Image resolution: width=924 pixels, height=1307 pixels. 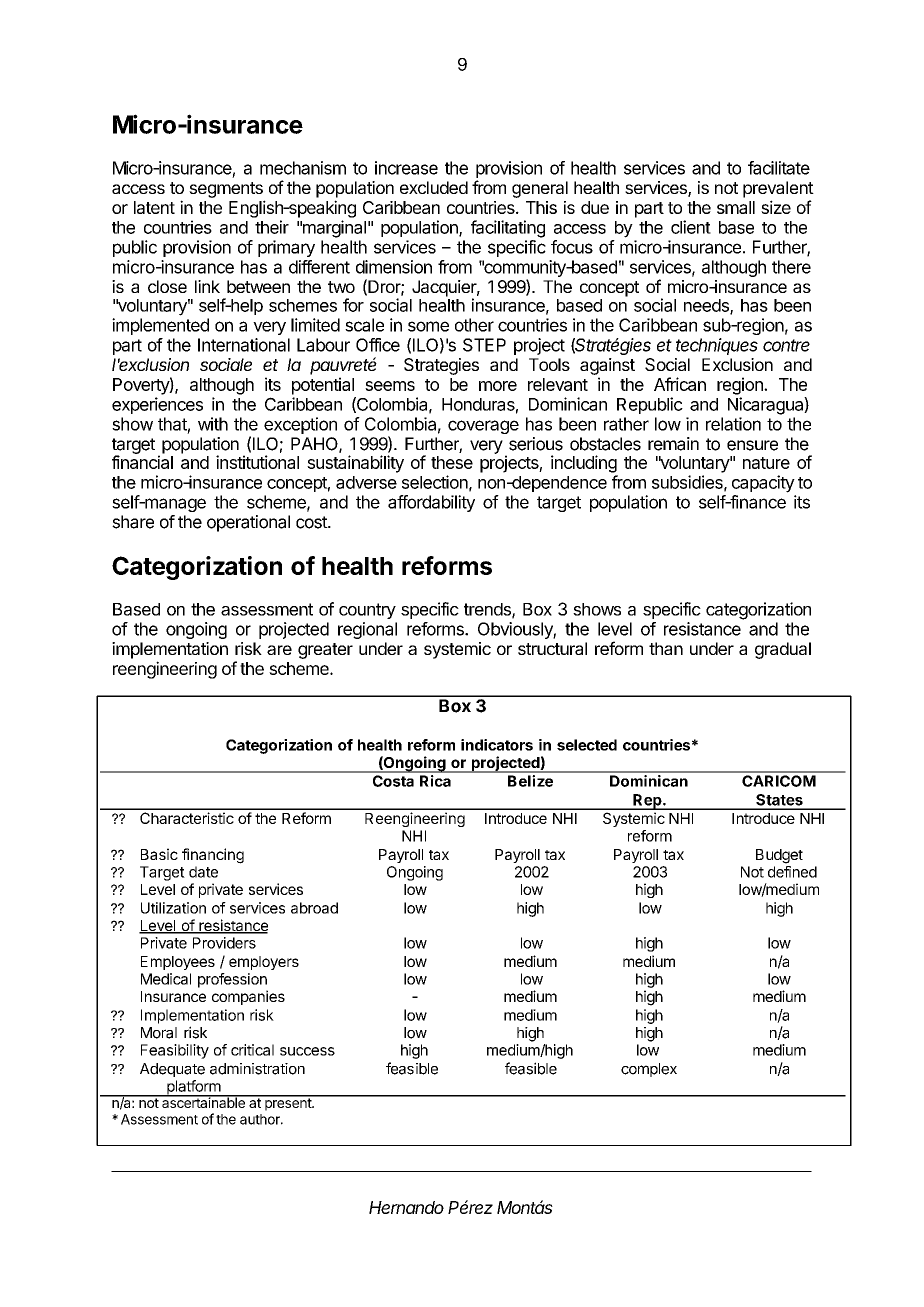 What do you see at coordinates (406, 1207) in the image?
I see `Hernando` at bounding box center [406, 1207].
